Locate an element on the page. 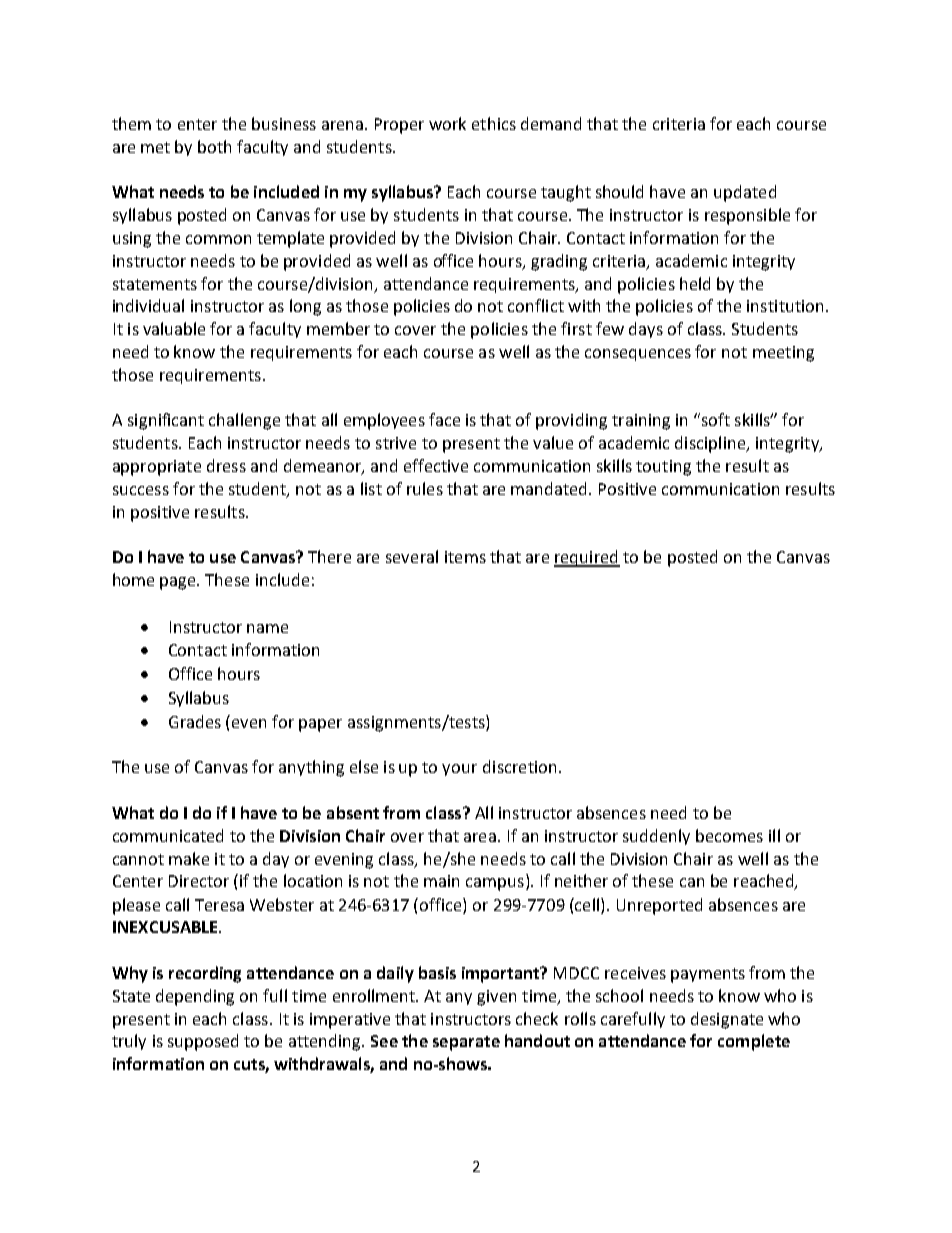 This document has width=952, height=1233. both is located at coordinates (214, 146).
